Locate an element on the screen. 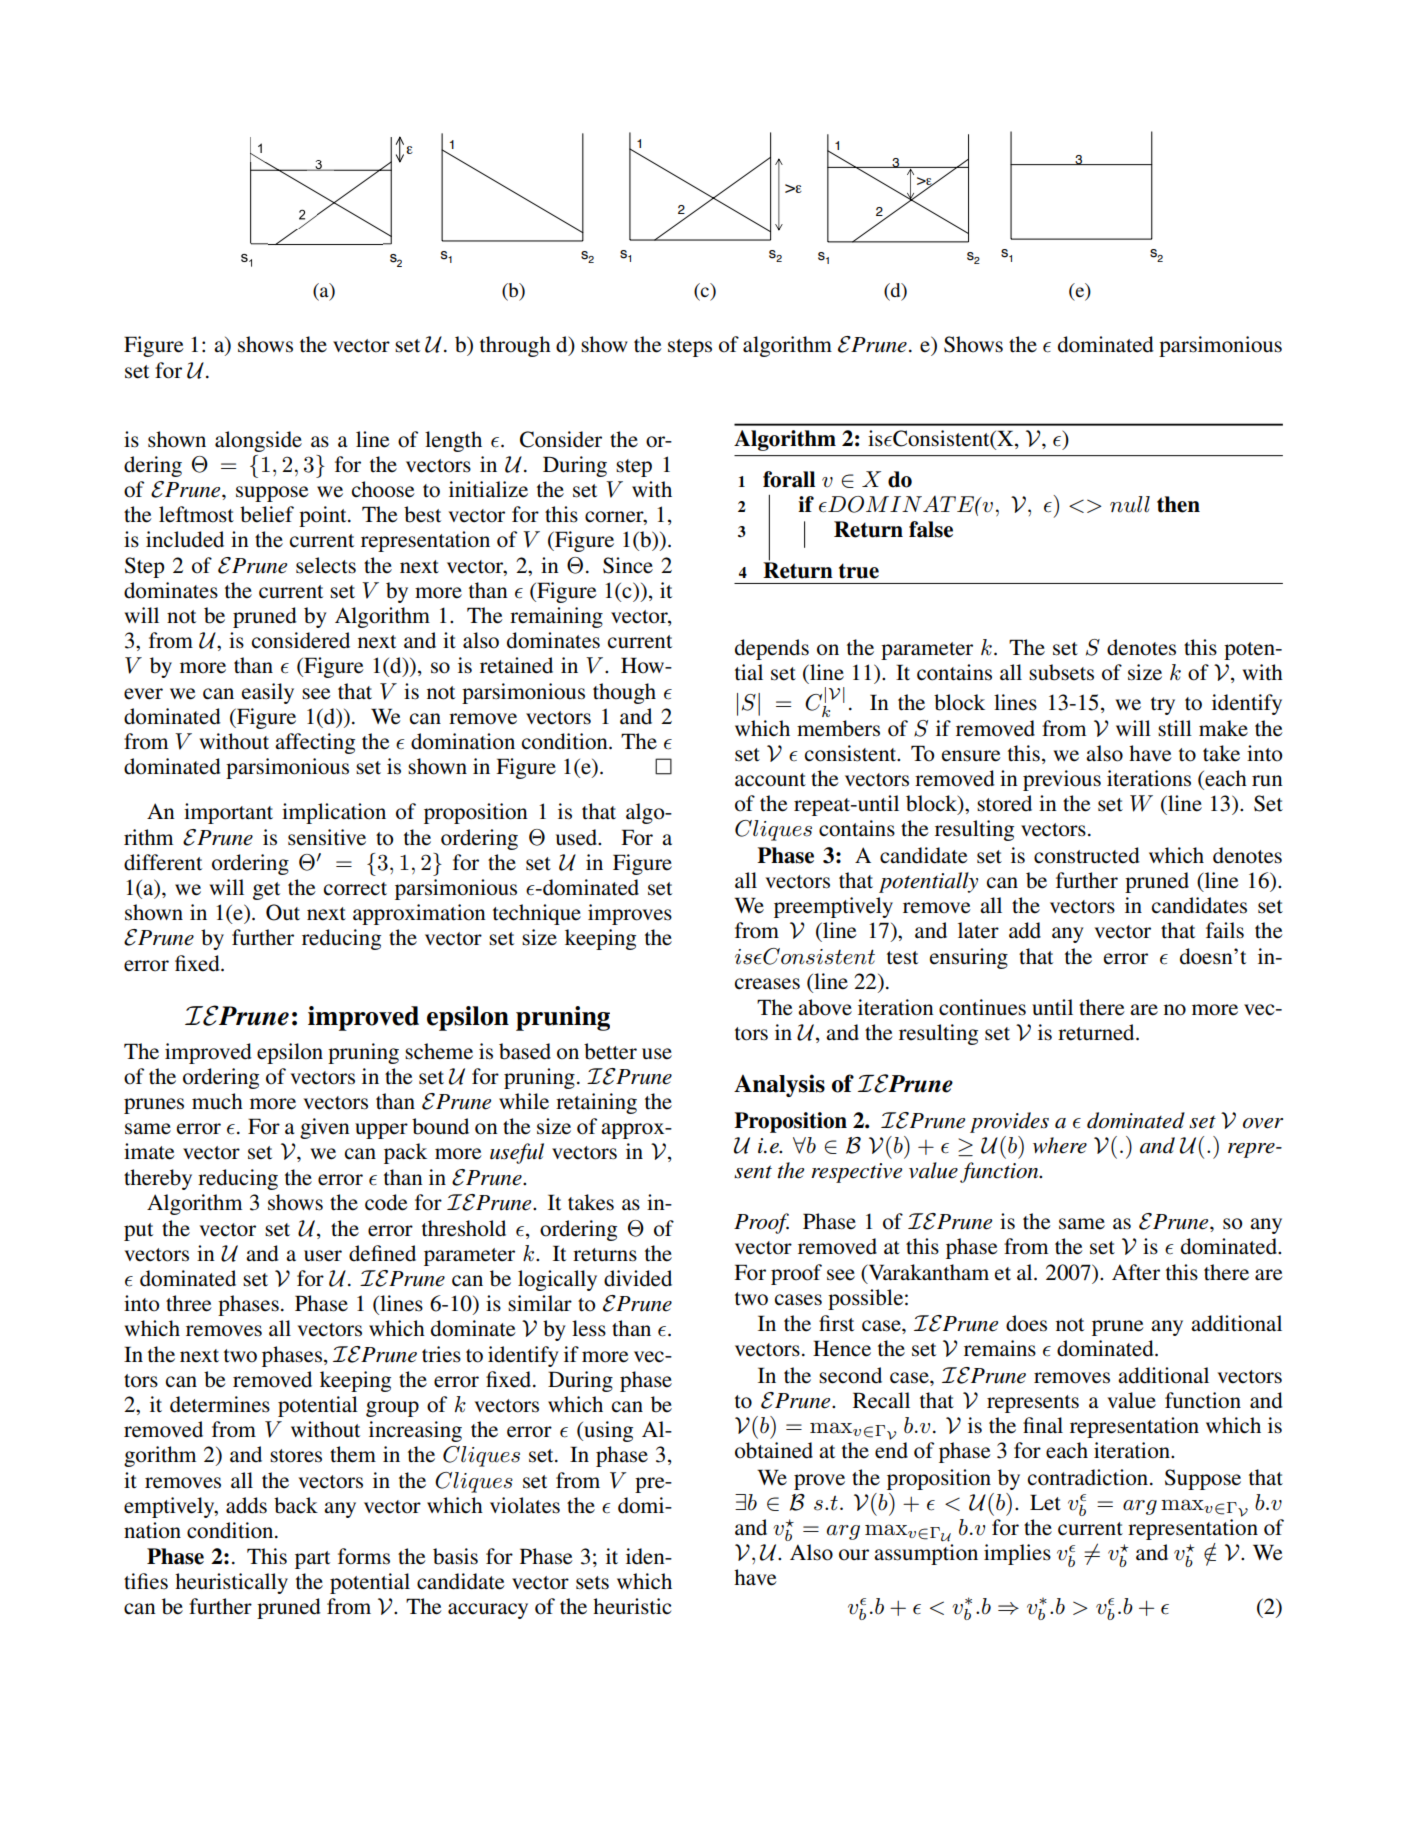 The height and width of the screenshot is (1821, 1407). alongside is located at coordinates (258, 441).
